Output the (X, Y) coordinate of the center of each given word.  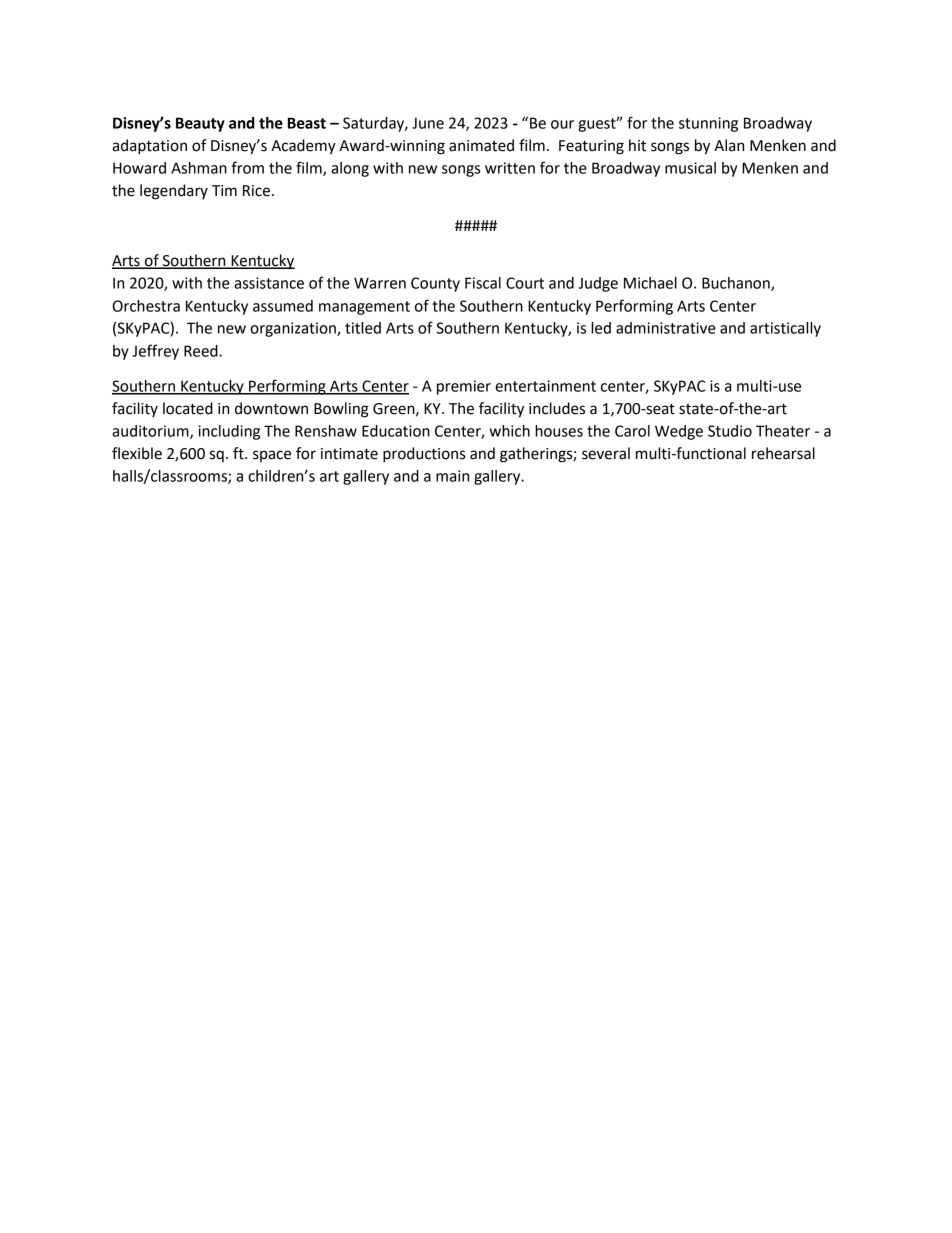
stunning (708, 124)
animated (481, 145)
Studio (730, 431)
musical (690, 168)
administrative (666, 328)
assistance (269, 283)
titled (363, 328)
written (510, 168)
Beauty (200, 124)
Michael (650, 283)
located (188, 408)
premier (464, 387)
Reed (202, 351)
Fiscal (483, 283)
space (272, 456)
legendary (174, 192)
